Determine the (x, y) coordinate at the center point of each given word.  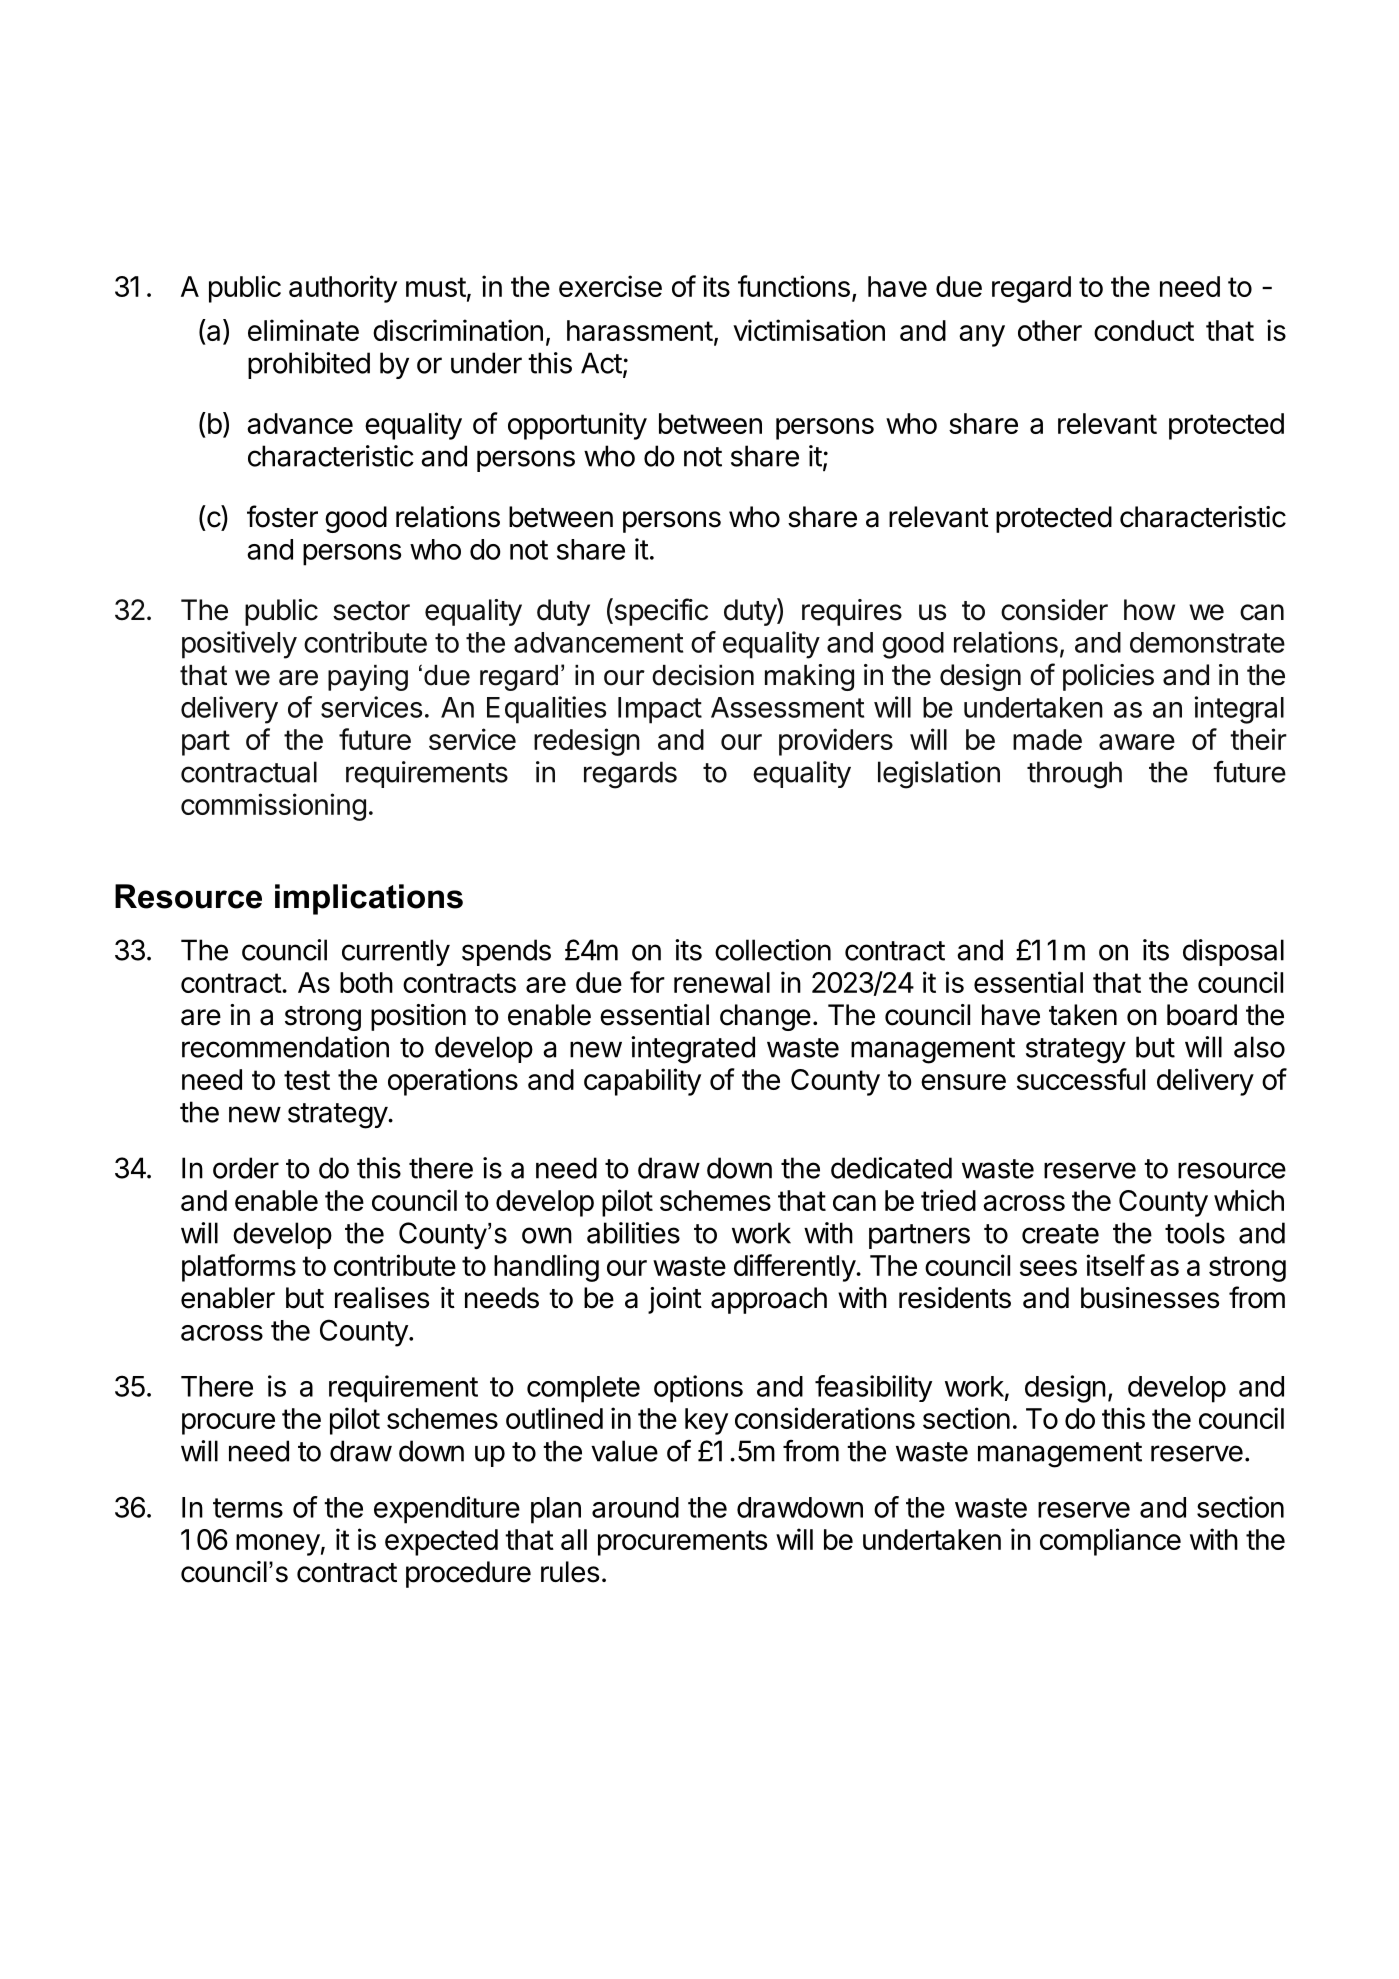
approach (769, 1300)
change (765, 1017)
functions (794, 286)
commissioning (273, 807)
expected (441, 1542)
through (1074, 775)
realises (382, 1298)
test (307, 1080)
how (1149, 610)
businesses (1150, 1298)
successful (1081, 1079)
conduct (1144, 330)
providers (836, 742)
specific (660, 612)
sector (371, 611)
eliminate (303, 330)
